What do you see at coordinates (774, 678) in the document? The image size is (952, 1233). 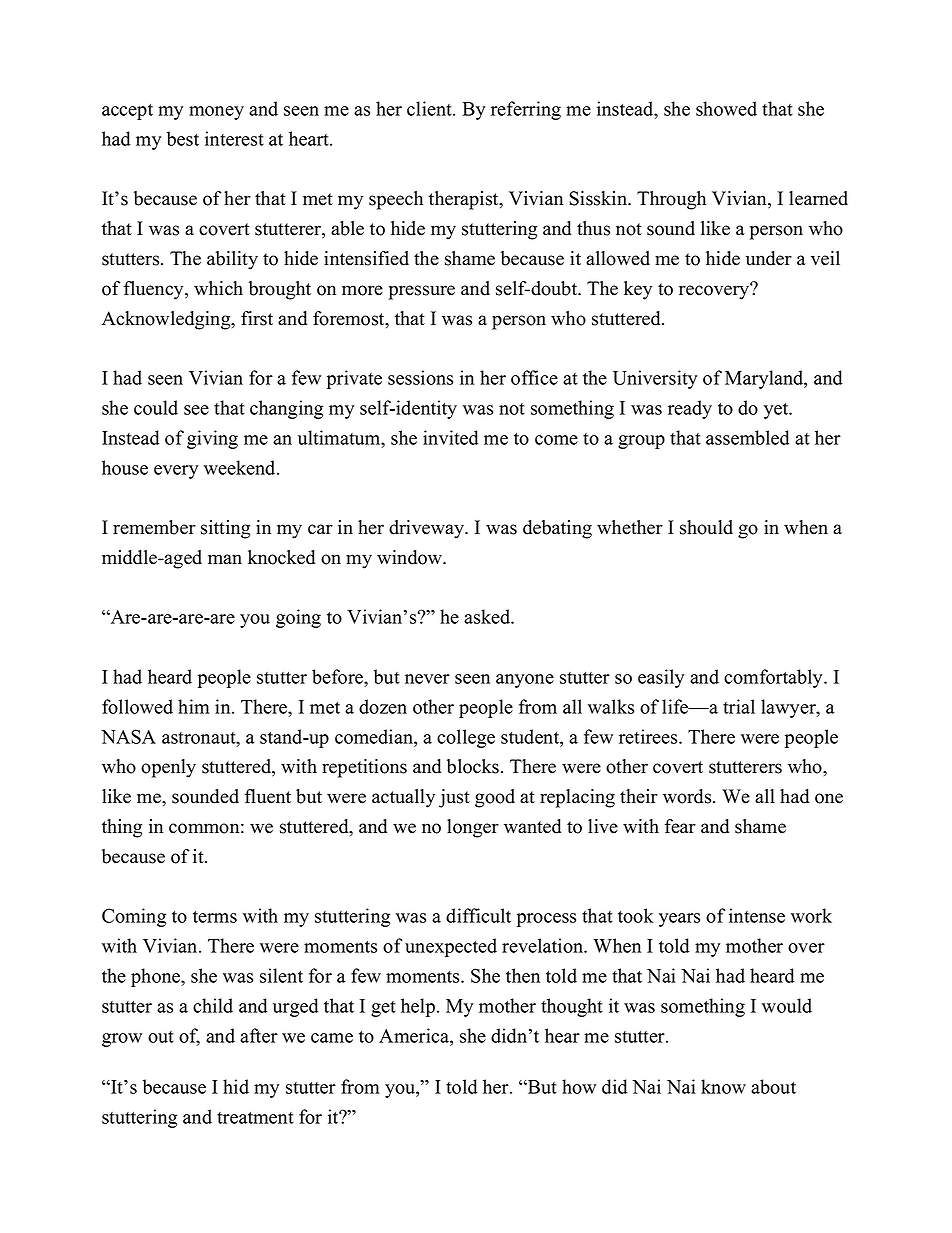 I see `comfortably` at bounding box center [774, 678].
